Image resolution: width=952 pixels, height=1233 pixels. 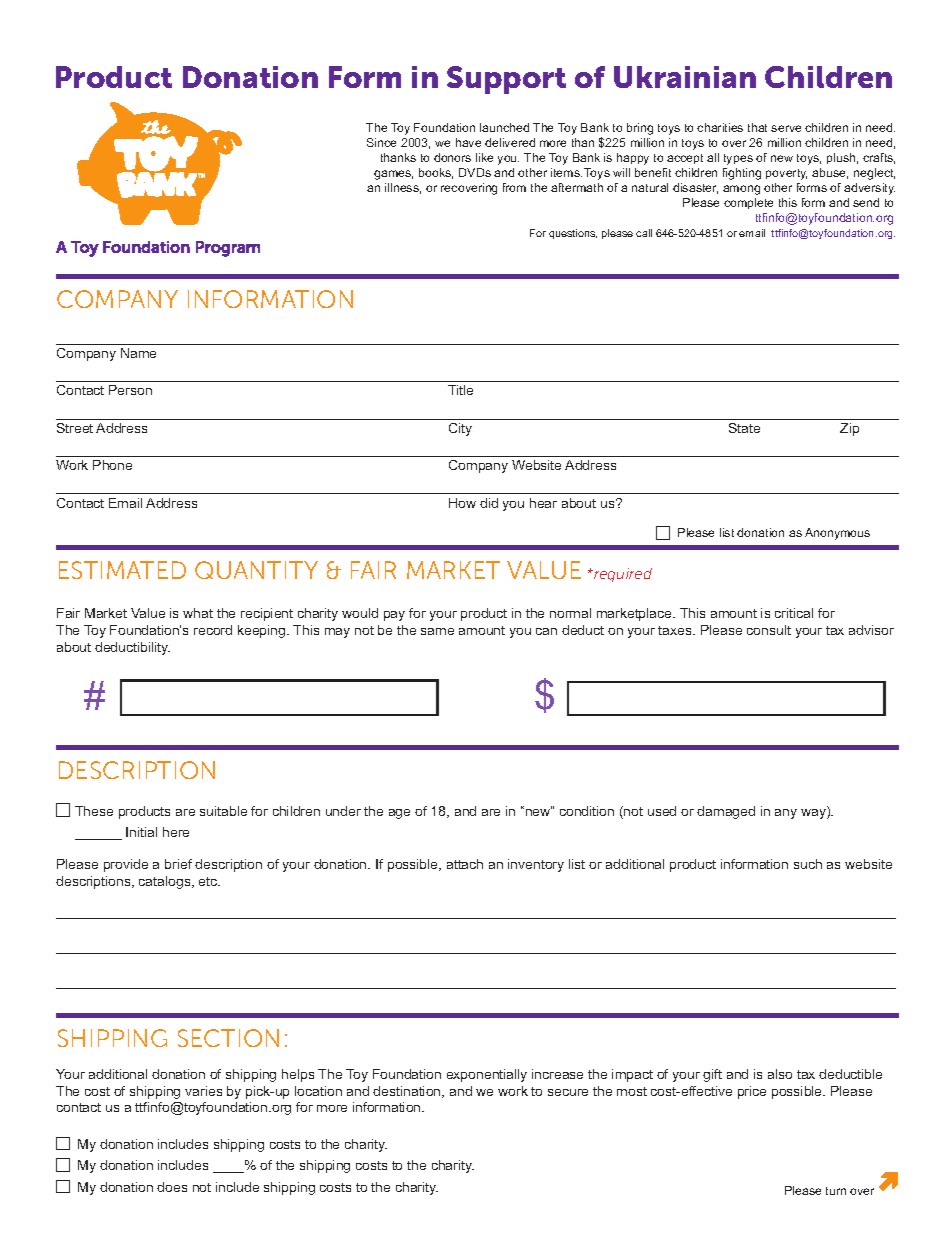 What do you see at coordinates (138, 353) in the screenshot?
I see `Name` at bounding box center [138, 353].
